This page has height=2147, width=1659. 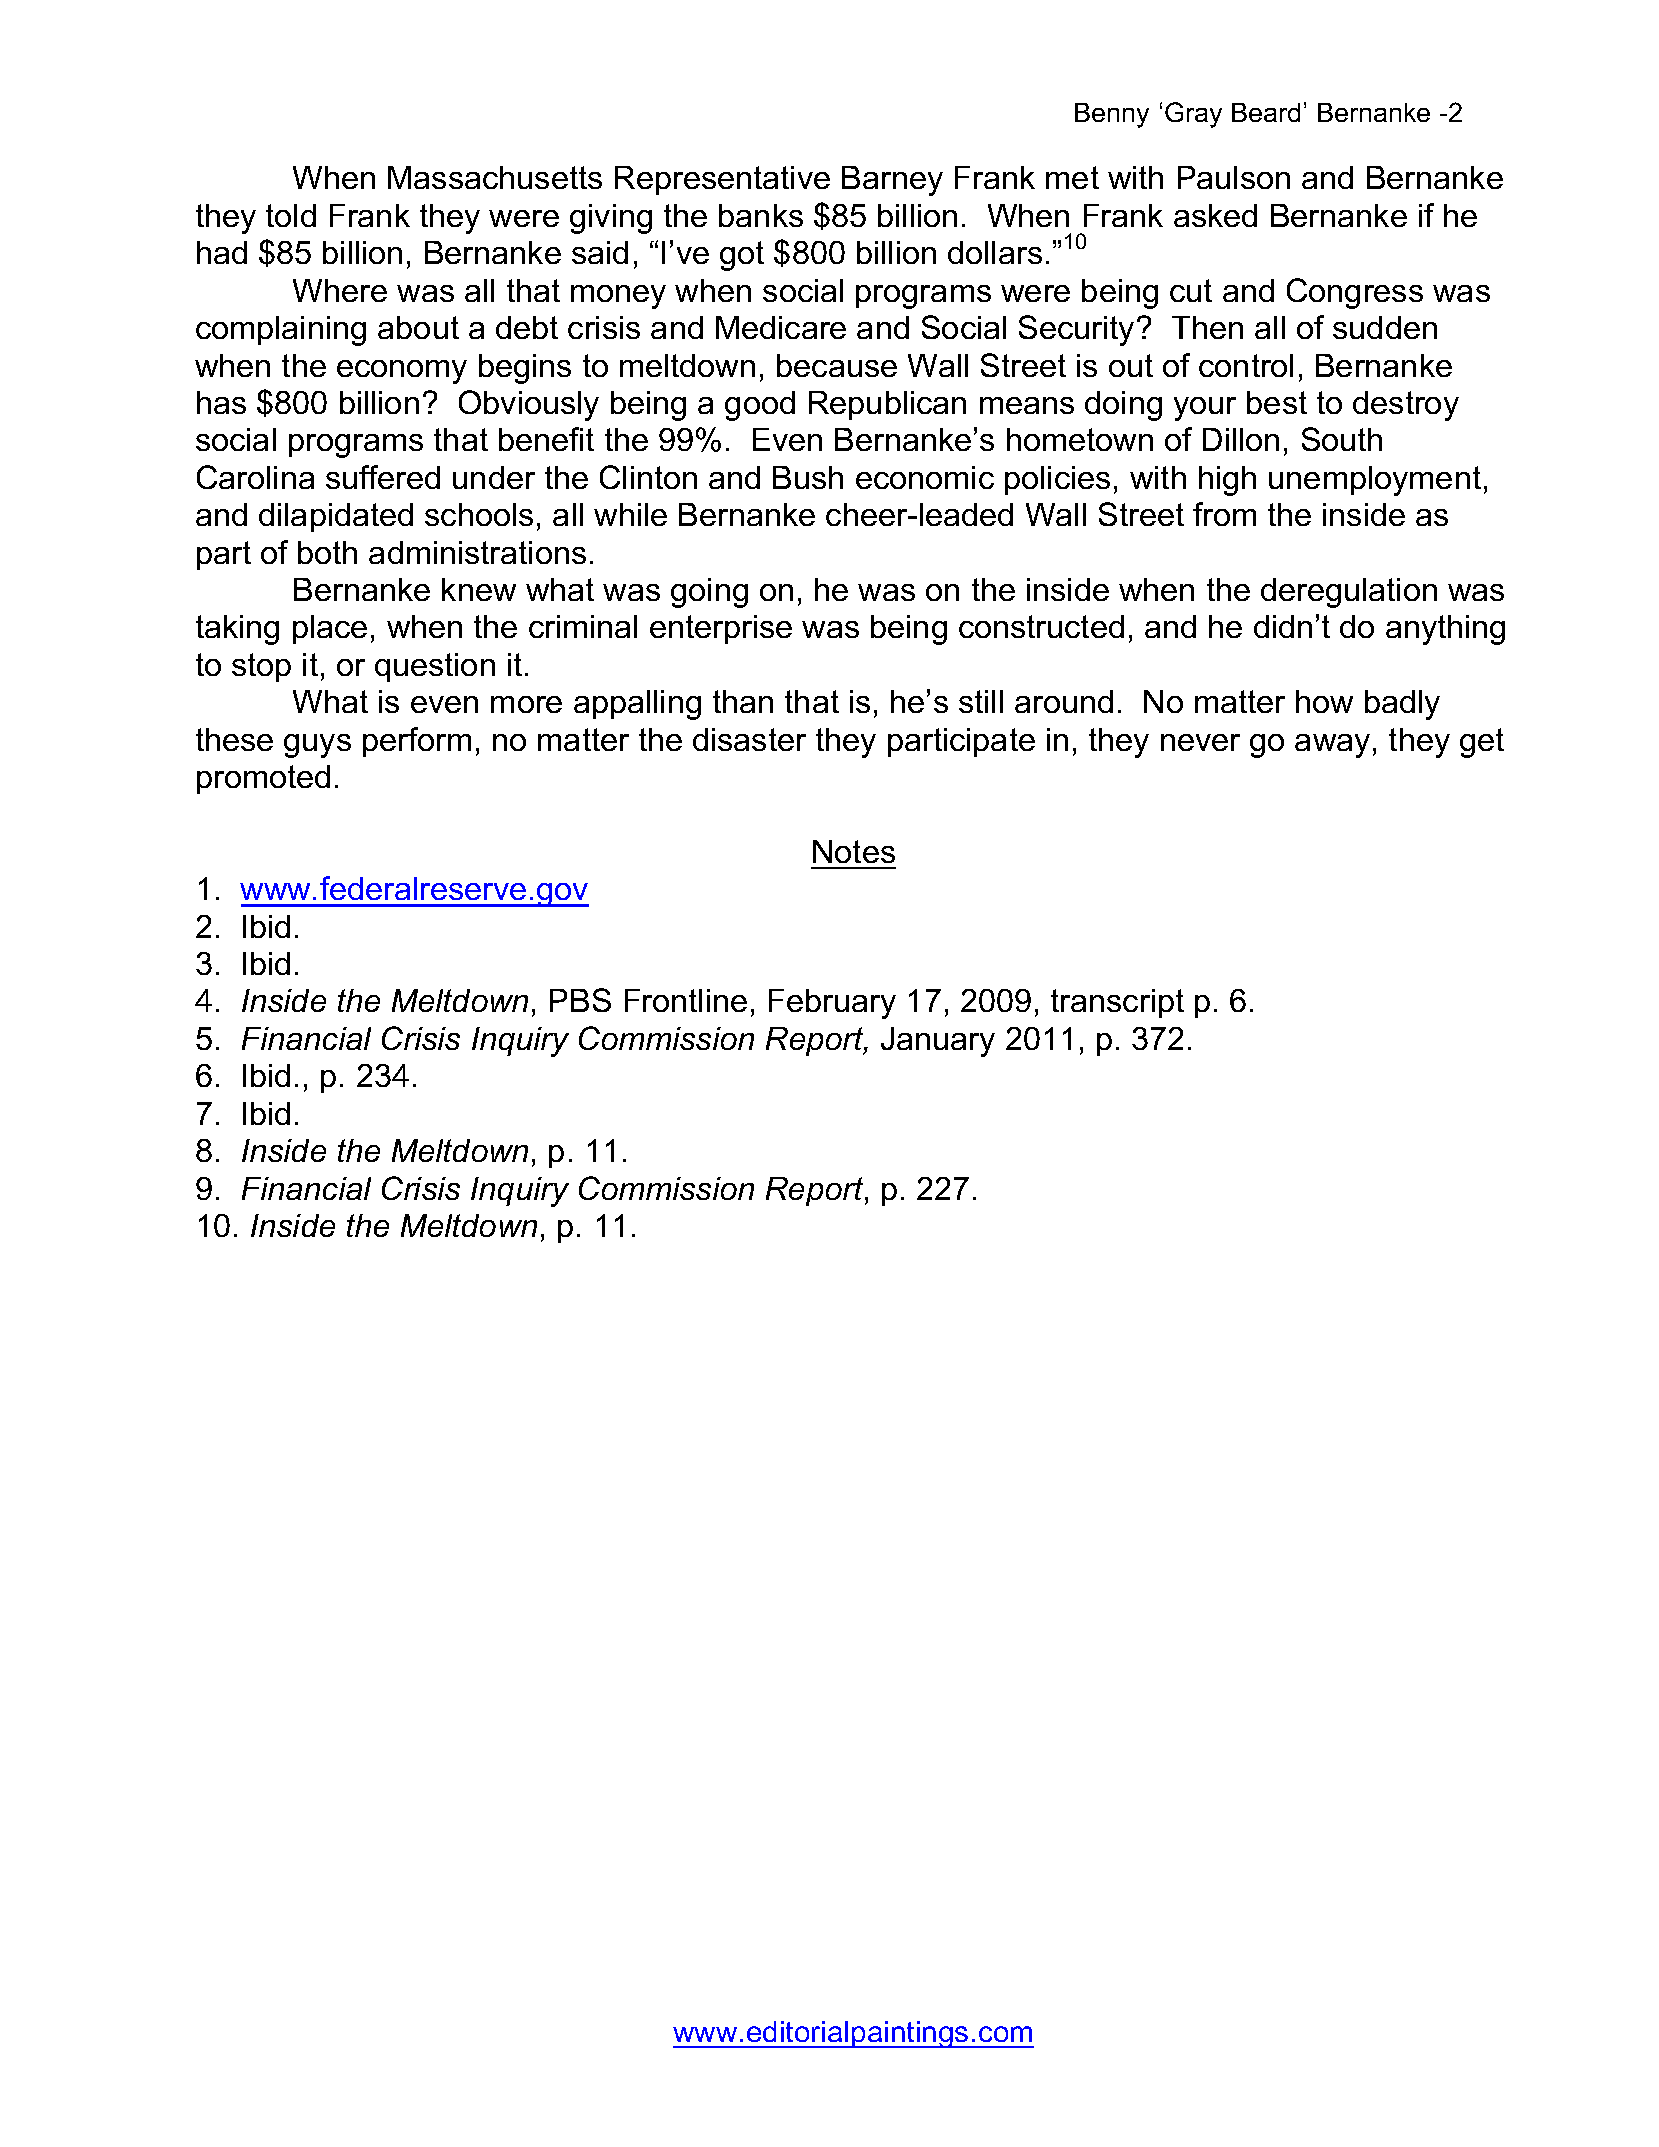 What do you see at coordinates (887, 405) in the page?
I see `Republican` at bounding box center [887, 405].
